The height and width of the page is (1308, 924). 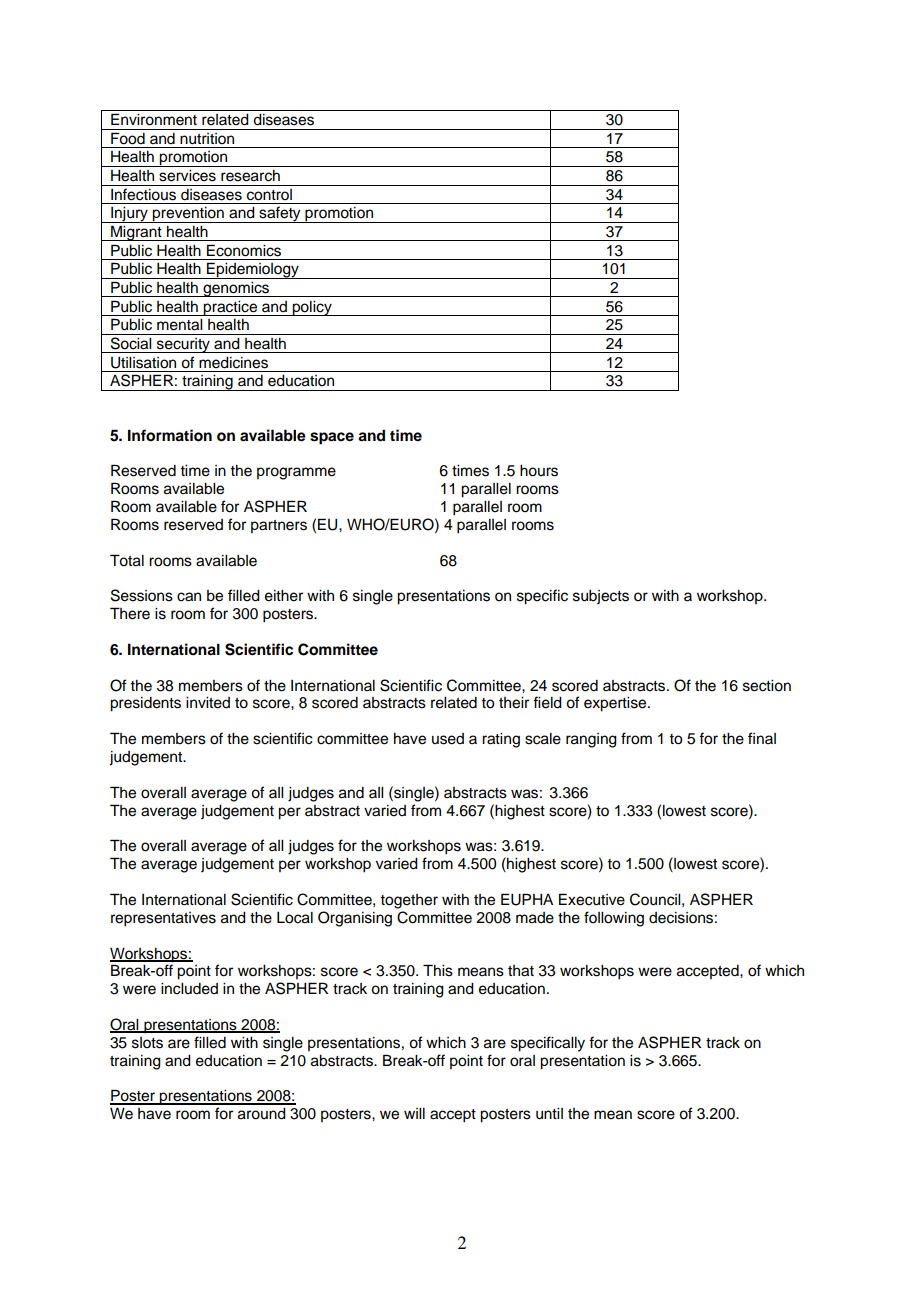 What do you see at coordinates (262, 1114) in the page?
I see `around` at bounding box center [262, 1114].
